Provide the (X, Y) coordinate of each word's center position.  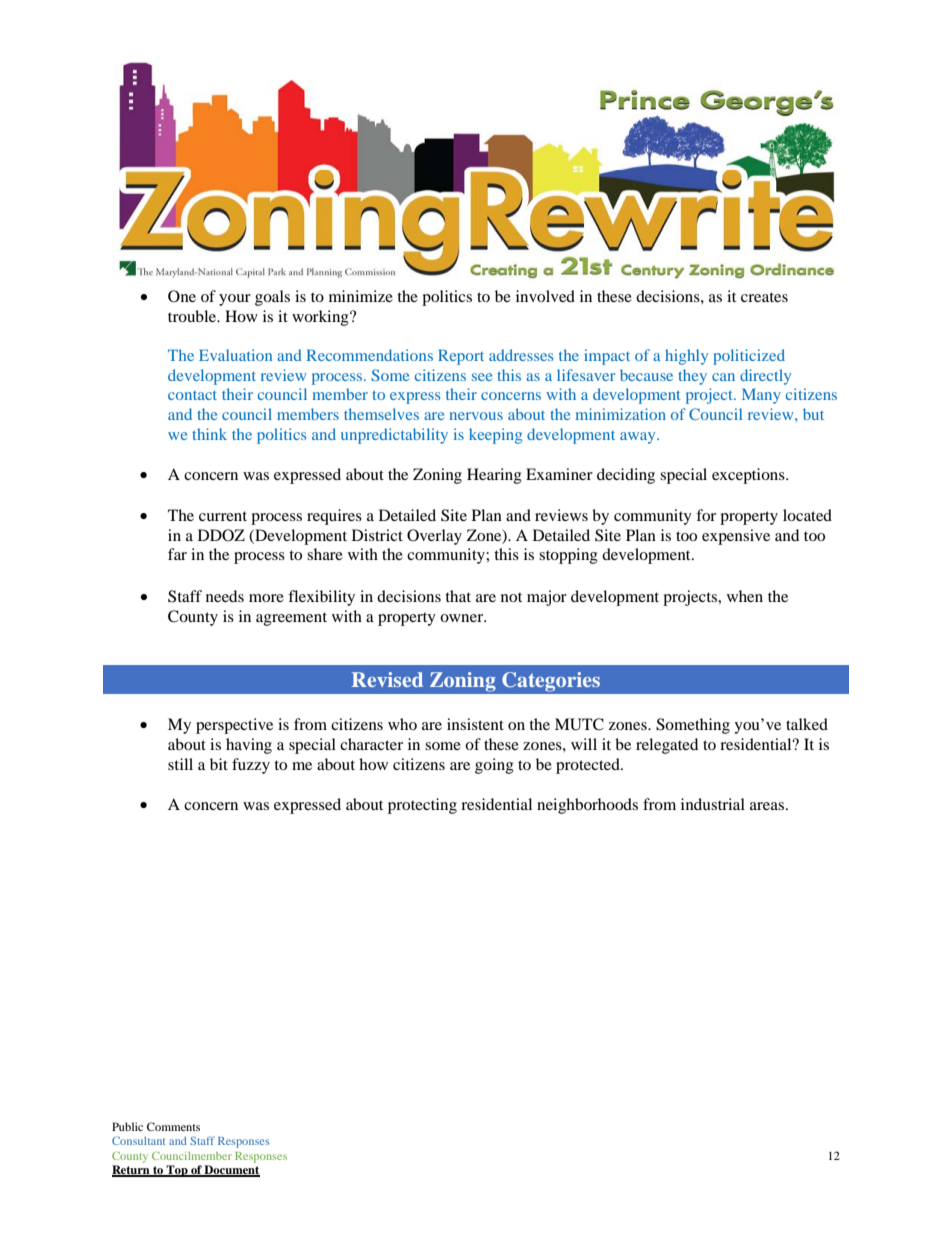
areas (767, 806)
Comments (173, 1126)
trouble (193, 316)
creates (764, 297)
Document (231, 1171)
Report (461, 357)
